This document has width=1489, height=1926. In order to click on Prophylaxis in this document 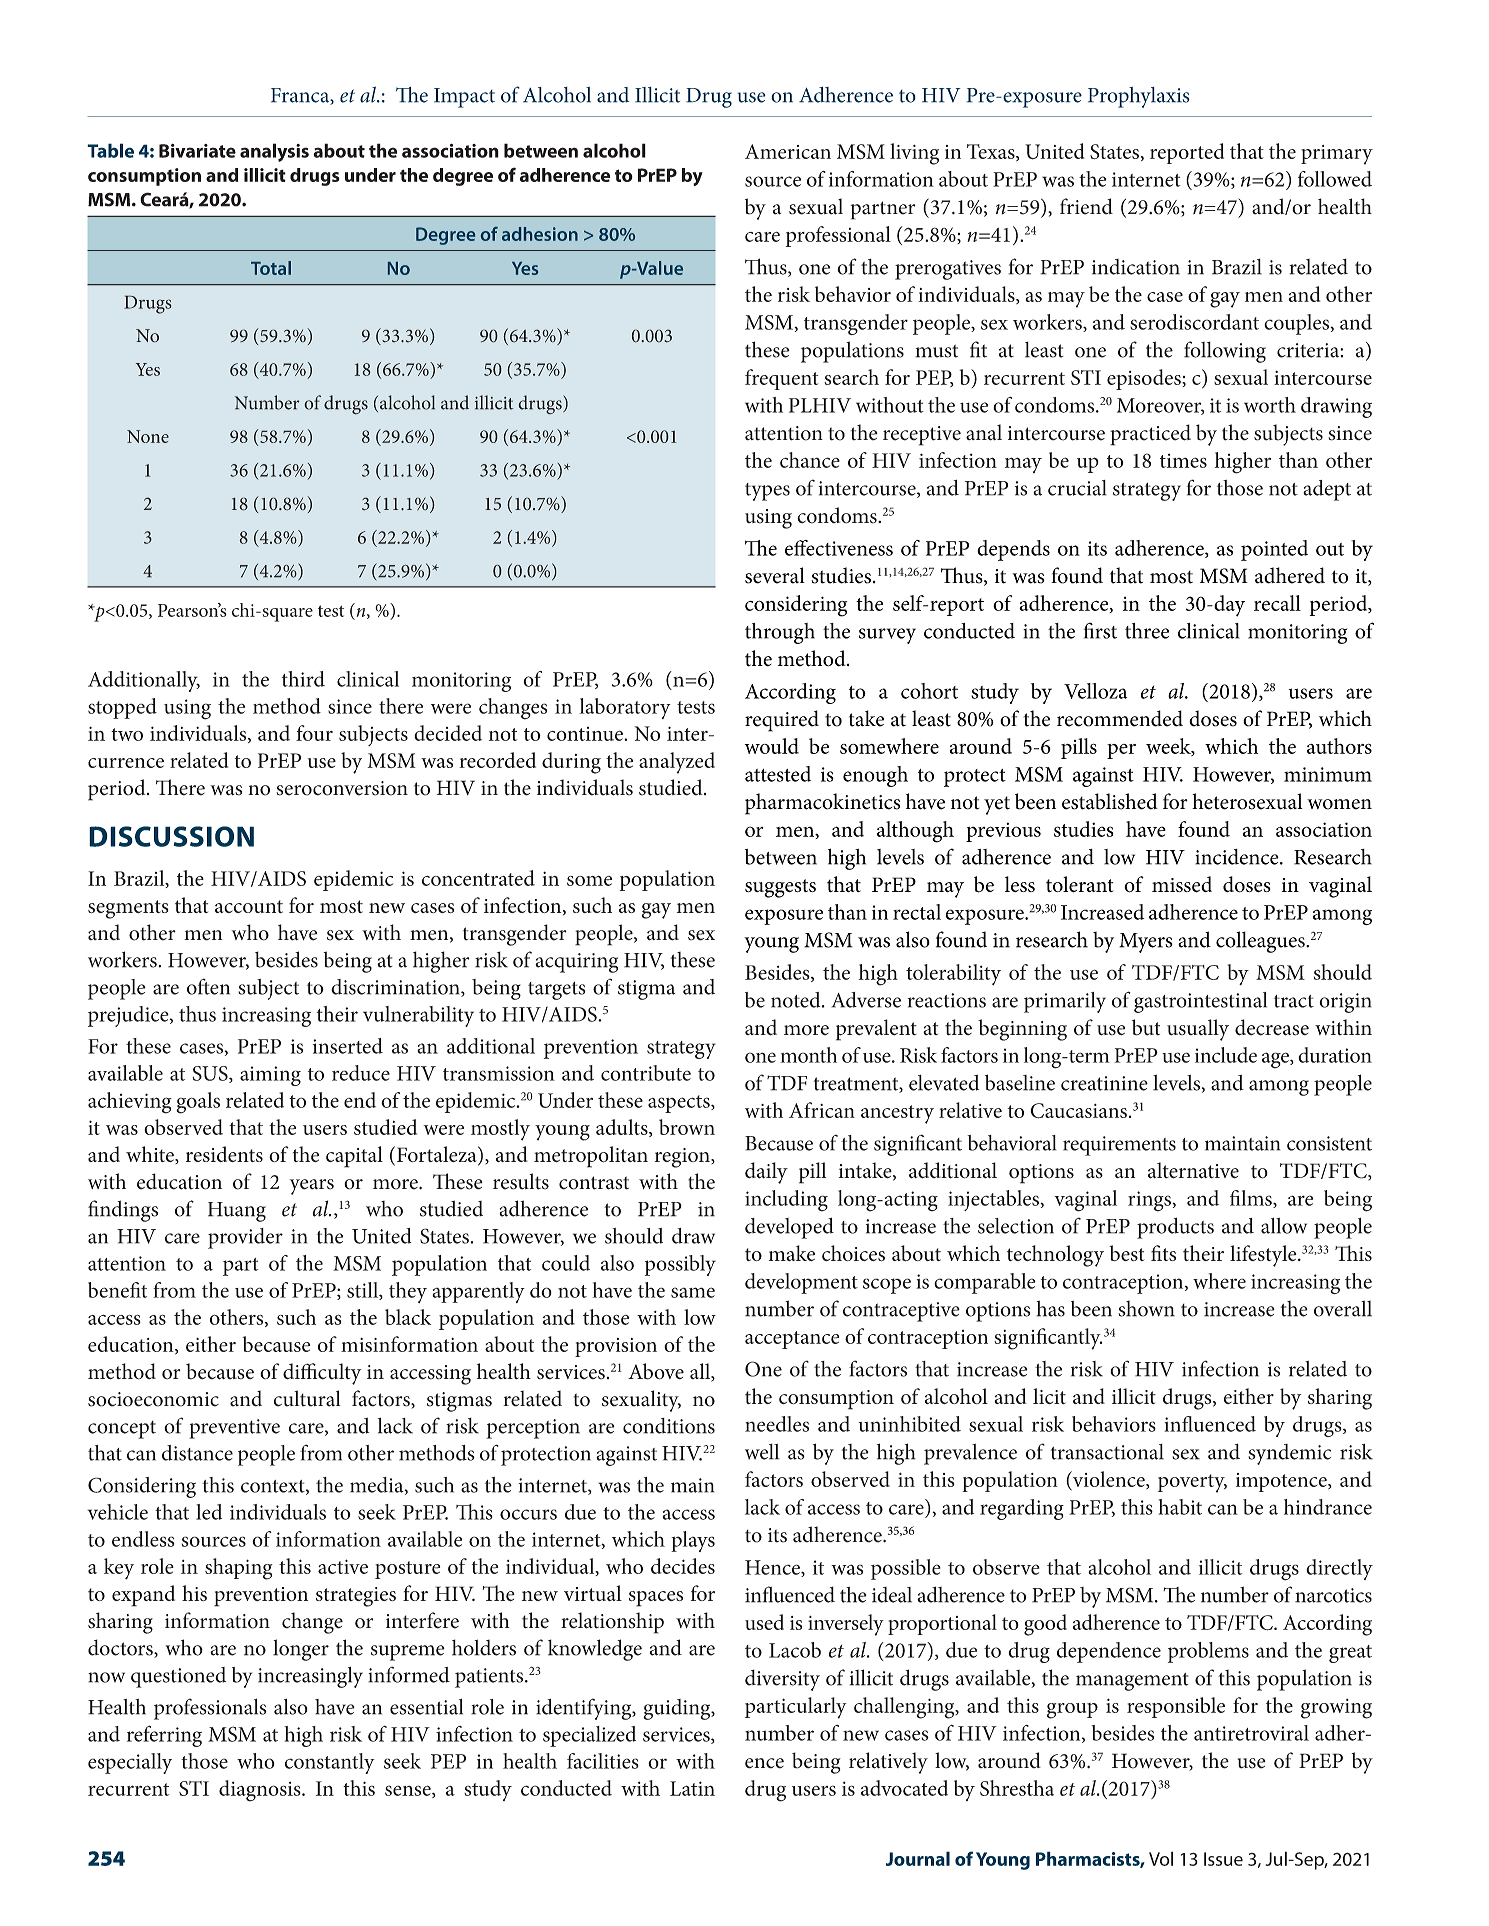, I will do `click(1139, 97)`.
